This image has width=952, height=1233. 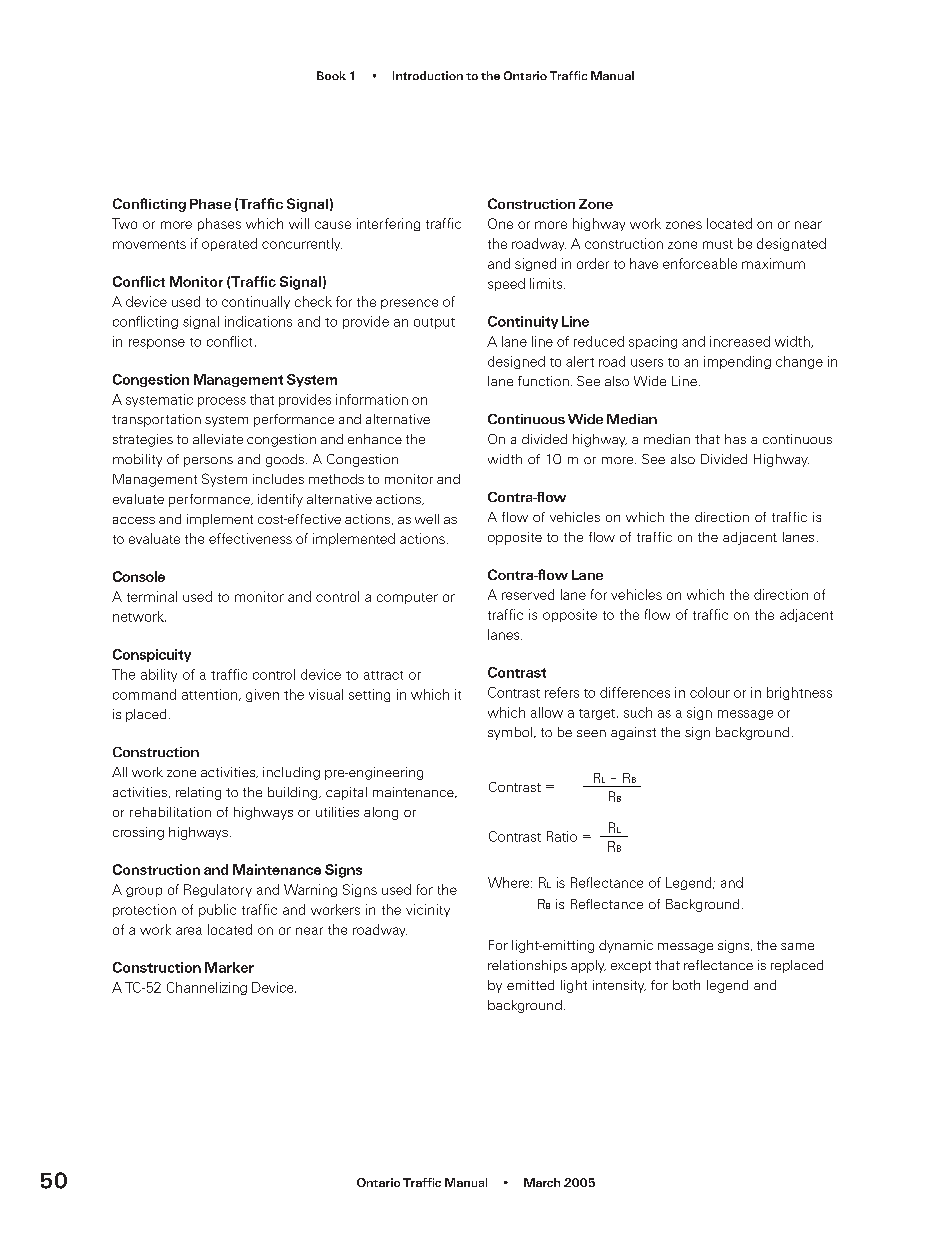 I want to click on Introduction, so click(x=428, y=75).
